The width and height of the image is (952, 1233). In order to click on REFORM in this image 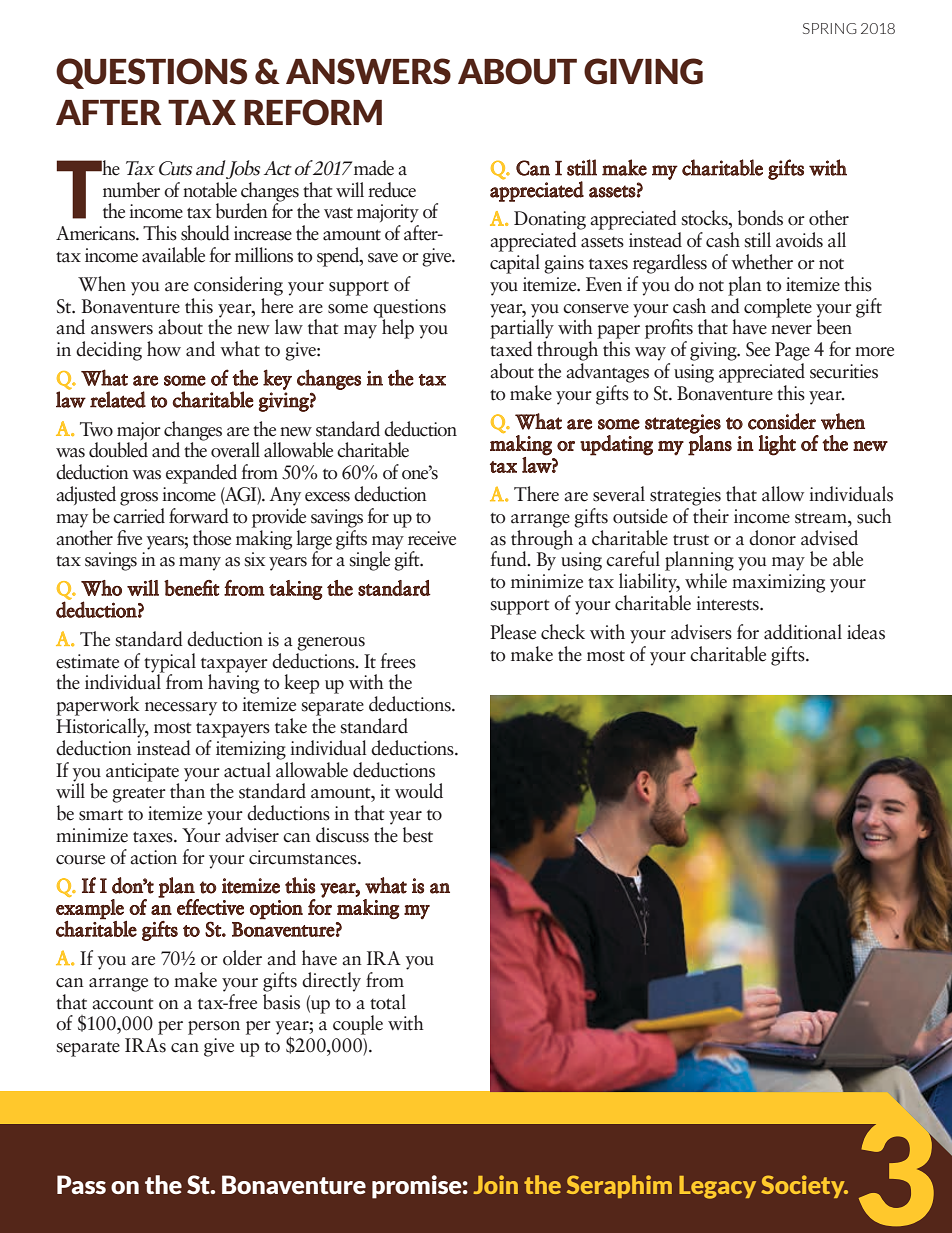, I will do `click(313, 112)`.
